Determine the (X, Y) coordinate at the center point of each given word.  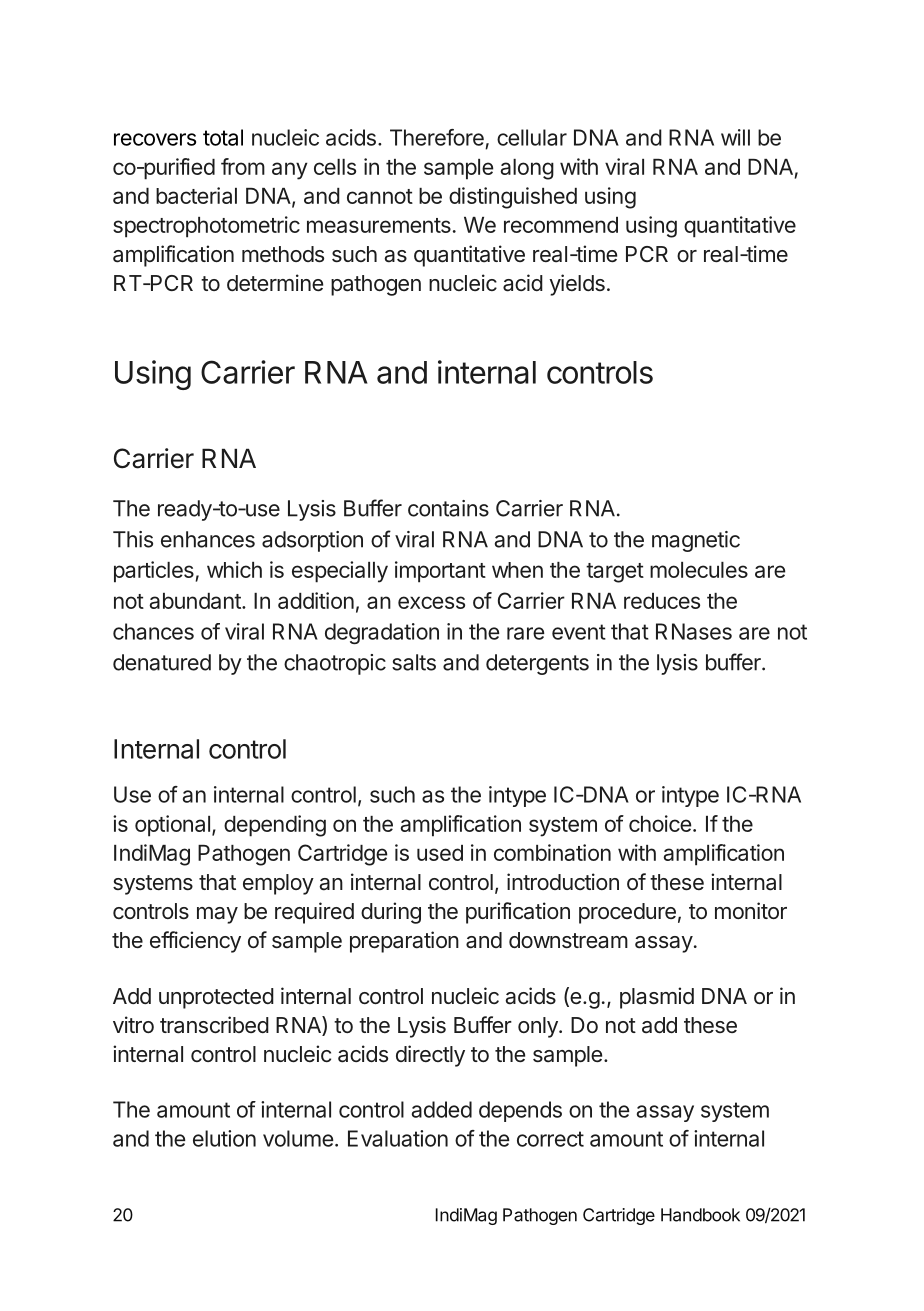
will (735, 137)
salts (414, 662)
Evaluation (398, 1138)
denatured (162, 662)
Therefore (437, 137)
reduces (662, 601)
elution (224, 1138)
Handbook (700, 1215)
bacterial (196, 195)
